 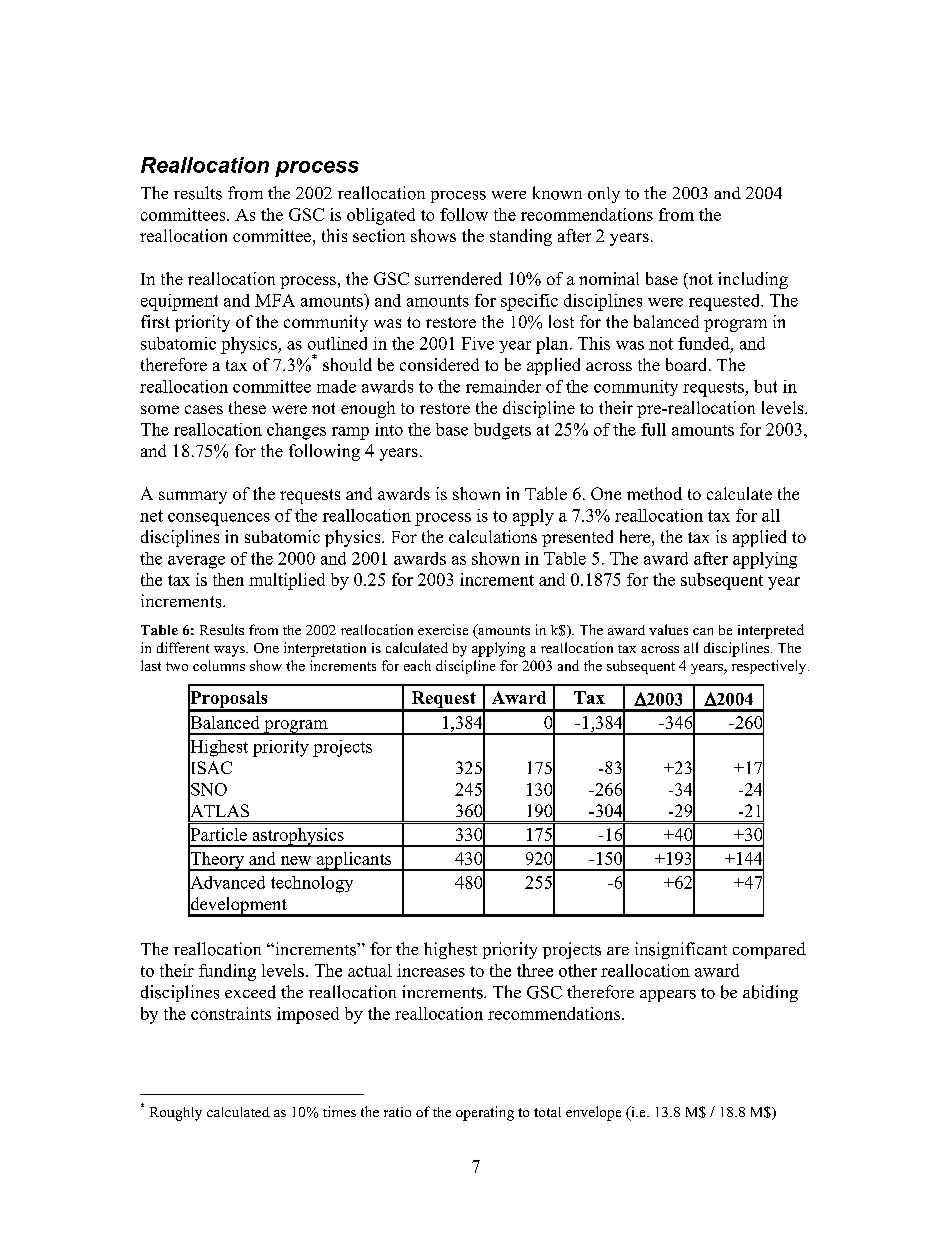 I want to click on standing, so click(x=521, y=237).
